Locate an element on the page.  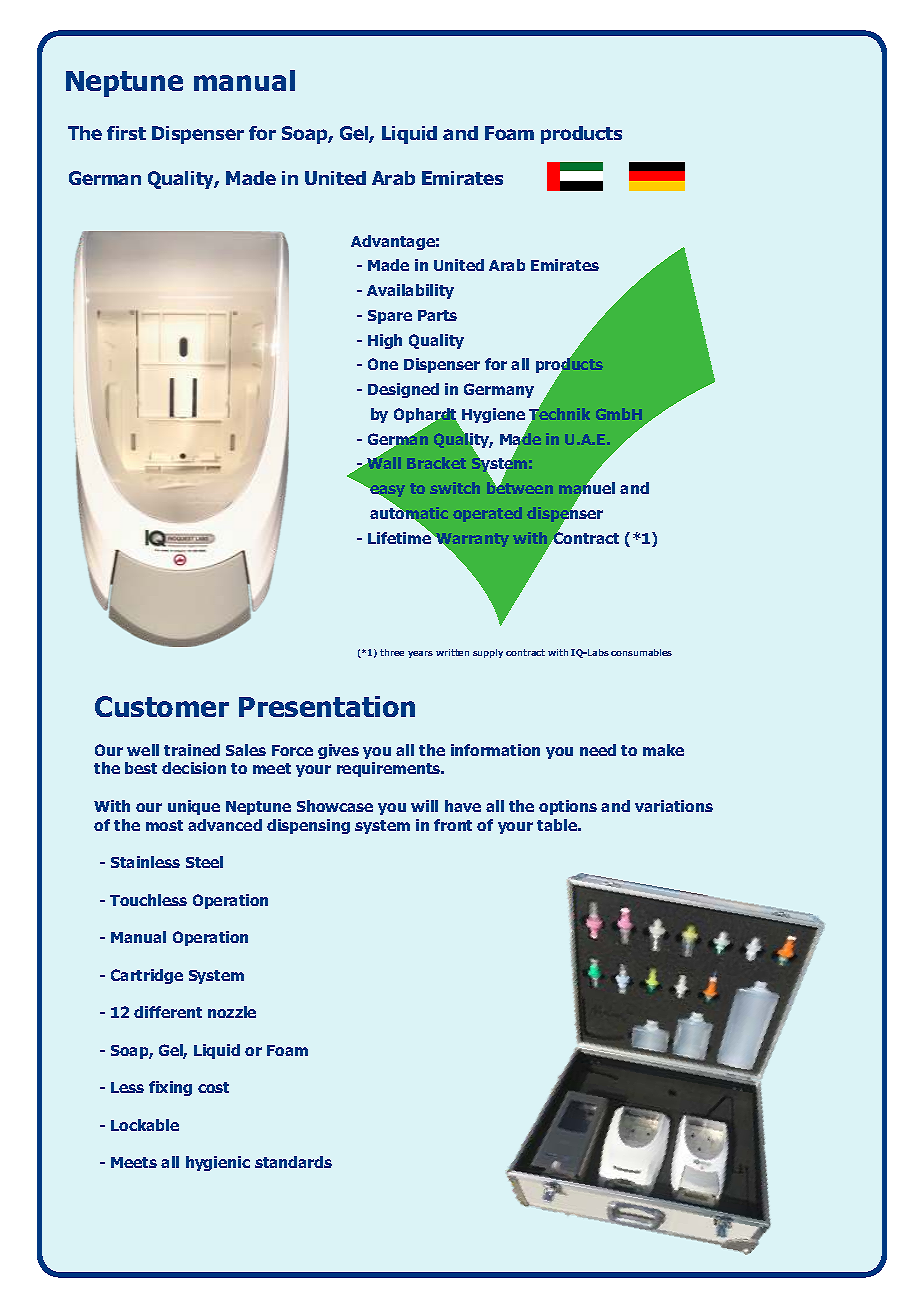
first is located at coordinates (126, 133).
